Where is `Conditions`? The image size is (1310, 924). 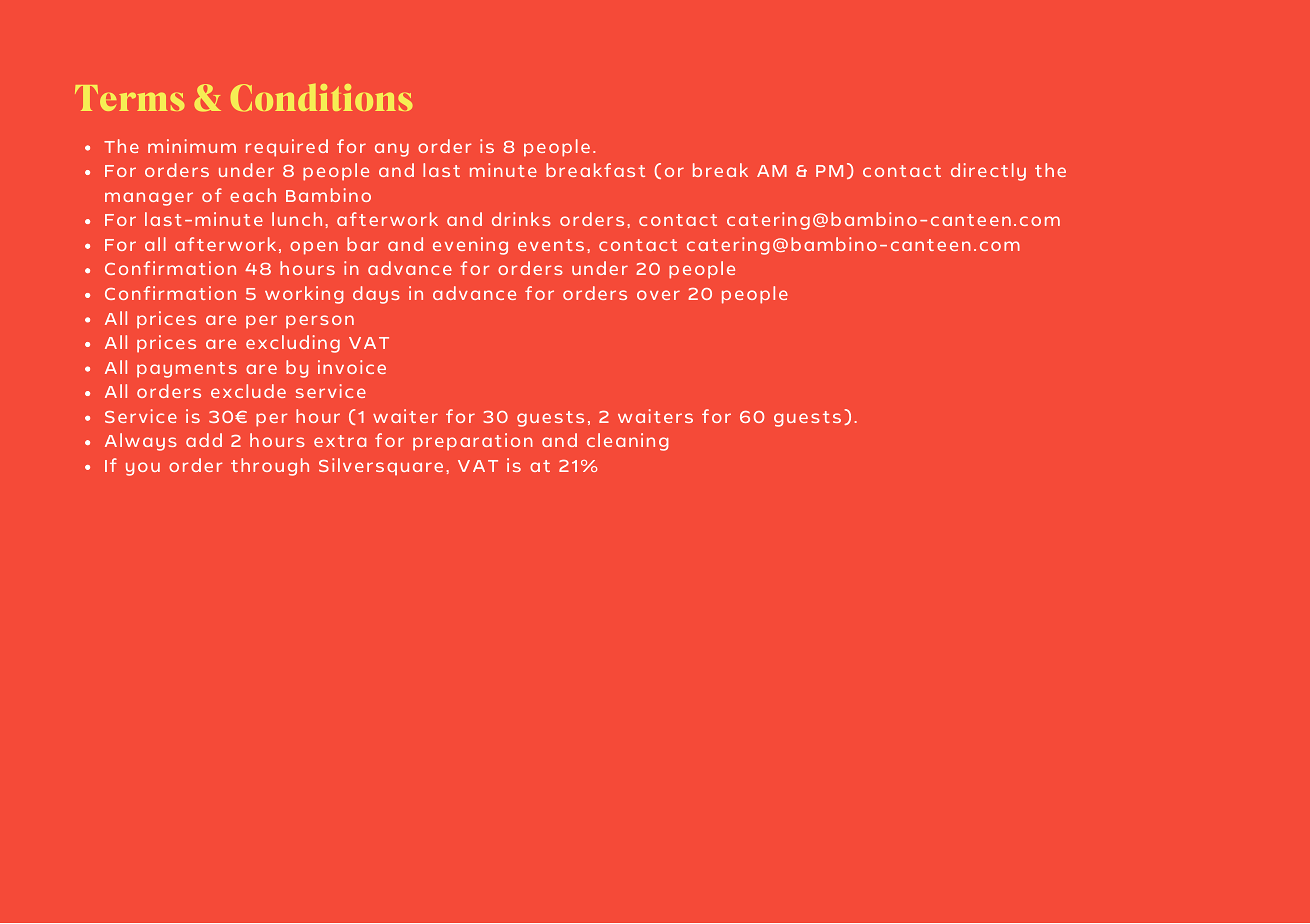
Conditions is located at coordinates (321, 97).
